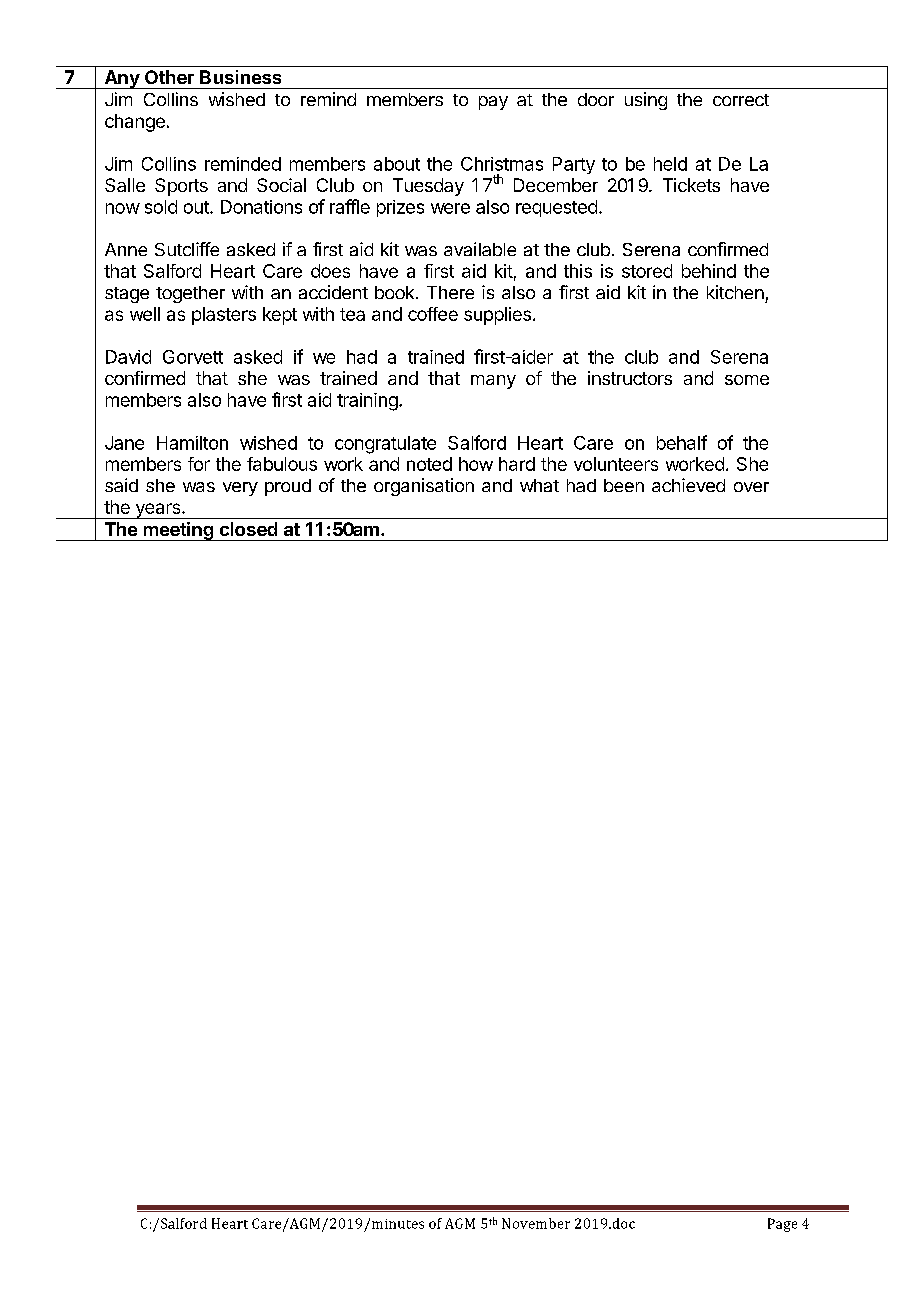 The image size is (924, 1308). Describe the element at coordinates (751, 487) in the screenshot. I see `over` at that location.
